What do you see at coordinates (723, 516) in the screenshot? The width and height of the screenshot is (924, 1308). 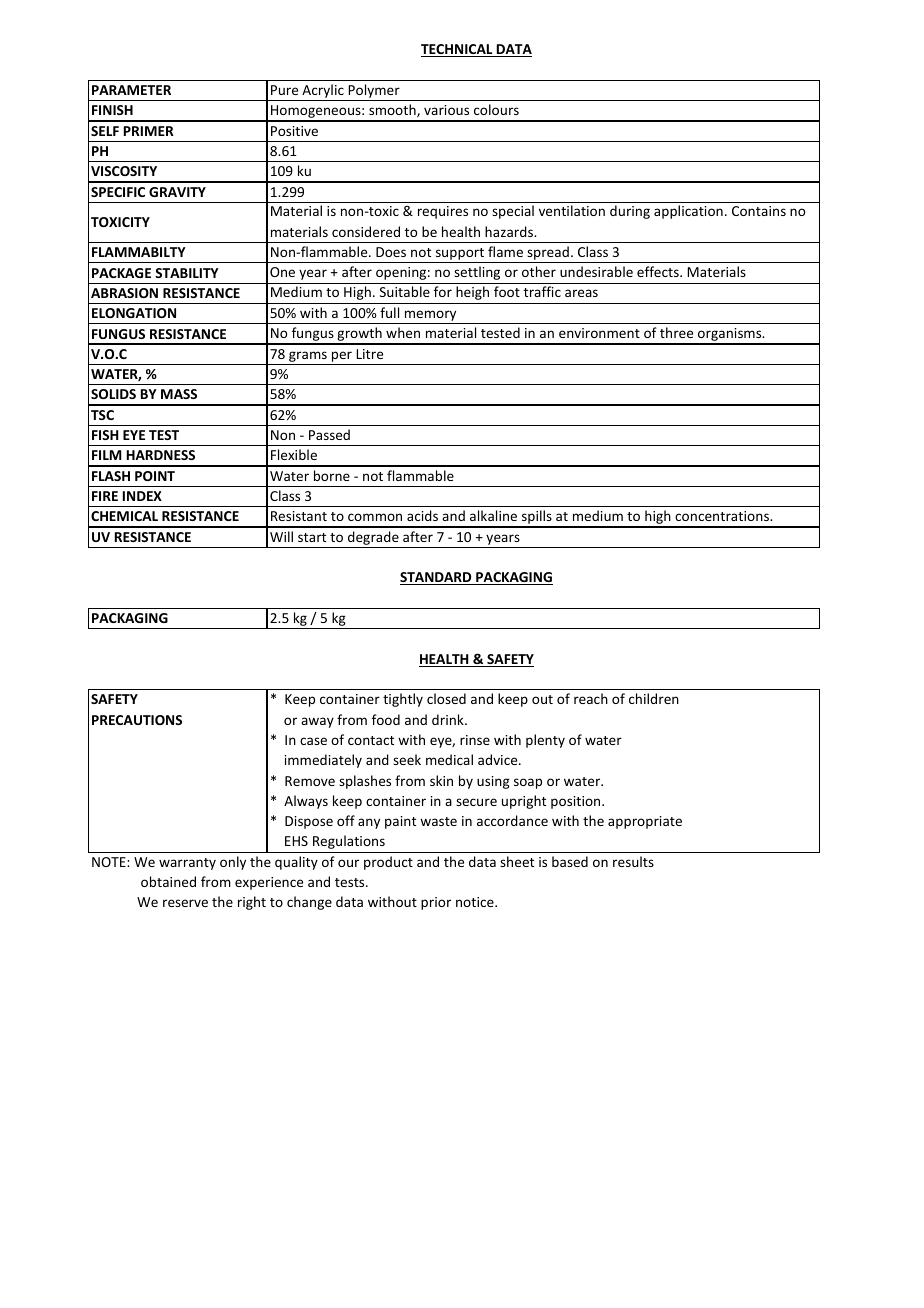 I see `concentrations` at bounding box center [723, 516].
